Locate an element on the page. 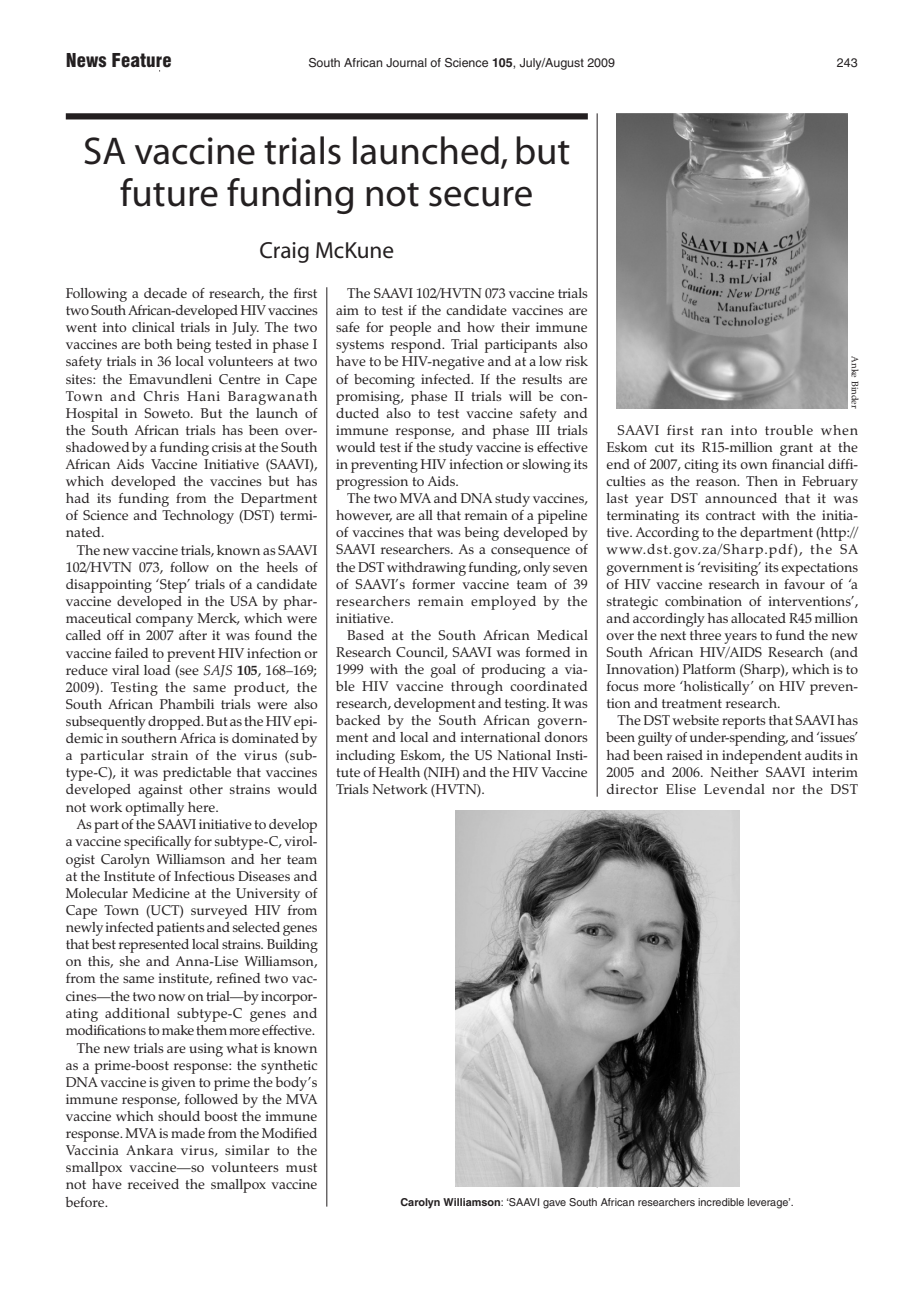  represented is located at coordinates (154, 946).
